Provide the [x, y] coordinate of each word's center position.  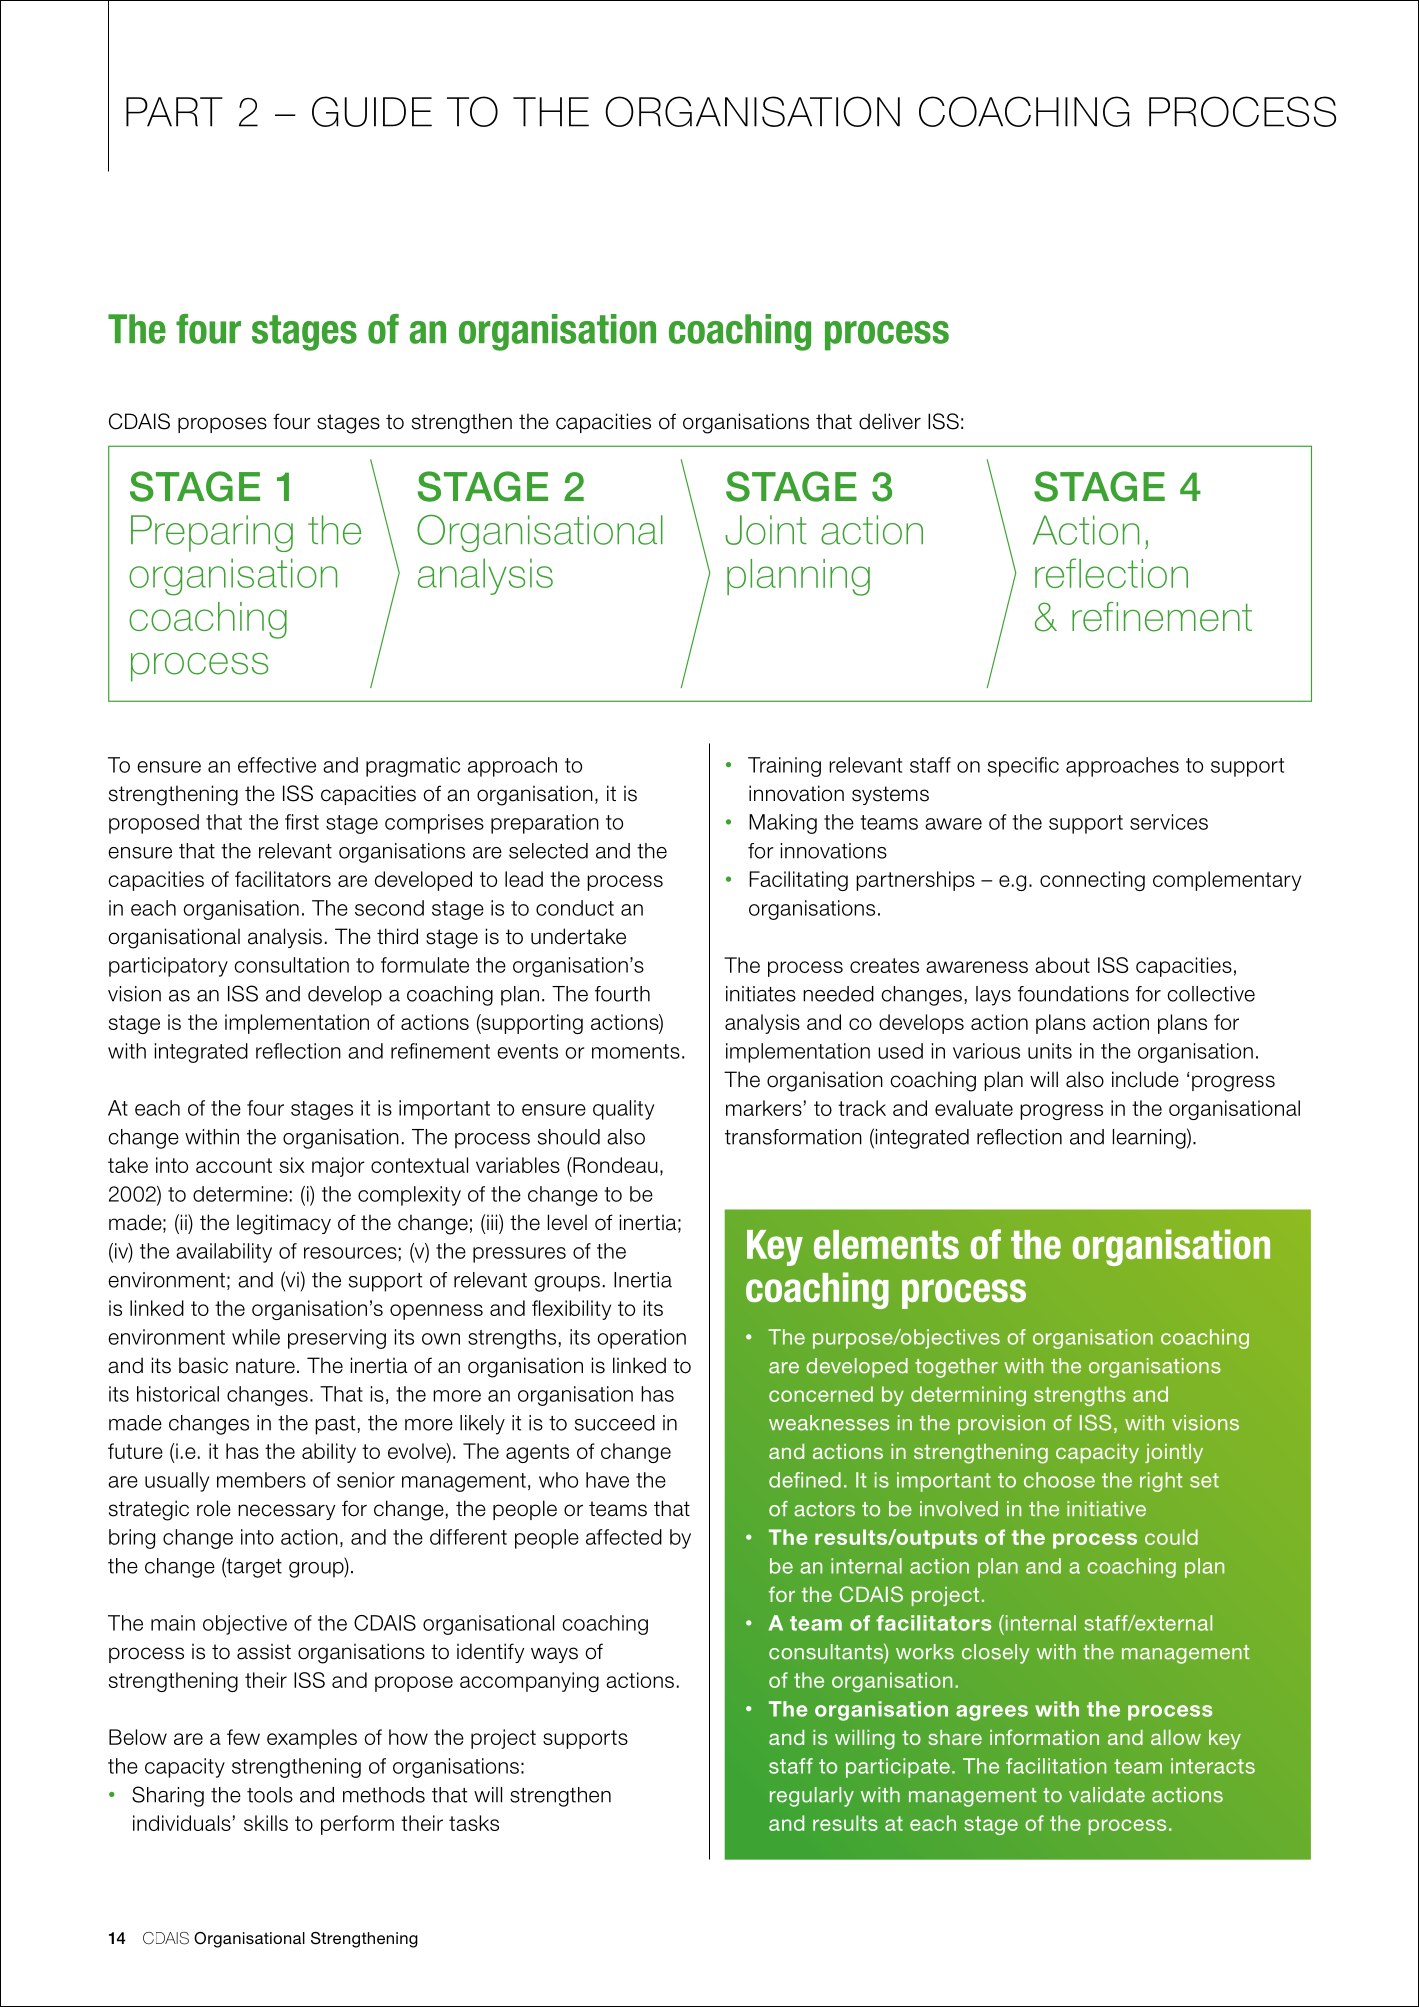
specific [1023, 767]
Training [784, 767]
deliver [890, 421]
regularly [812, 1797]
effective [277, 765]
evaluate [974, 1108]
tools [270, 1795]
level [567, 1222]
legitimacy [284, 1224]
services [1169, 822]
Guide [372, 111]
